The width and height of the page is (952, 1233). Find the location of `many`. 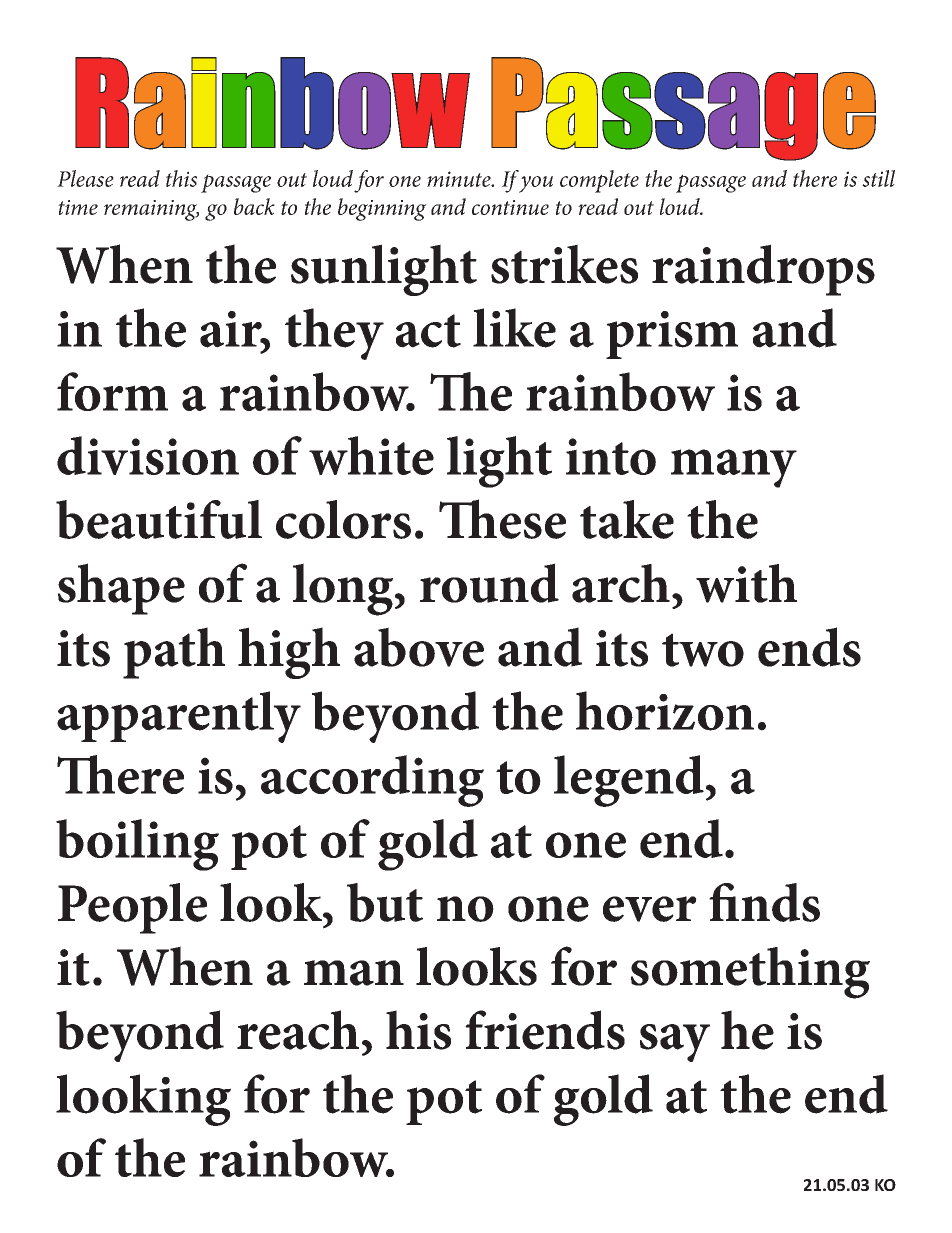

many is located at coordinates (734, 468).
